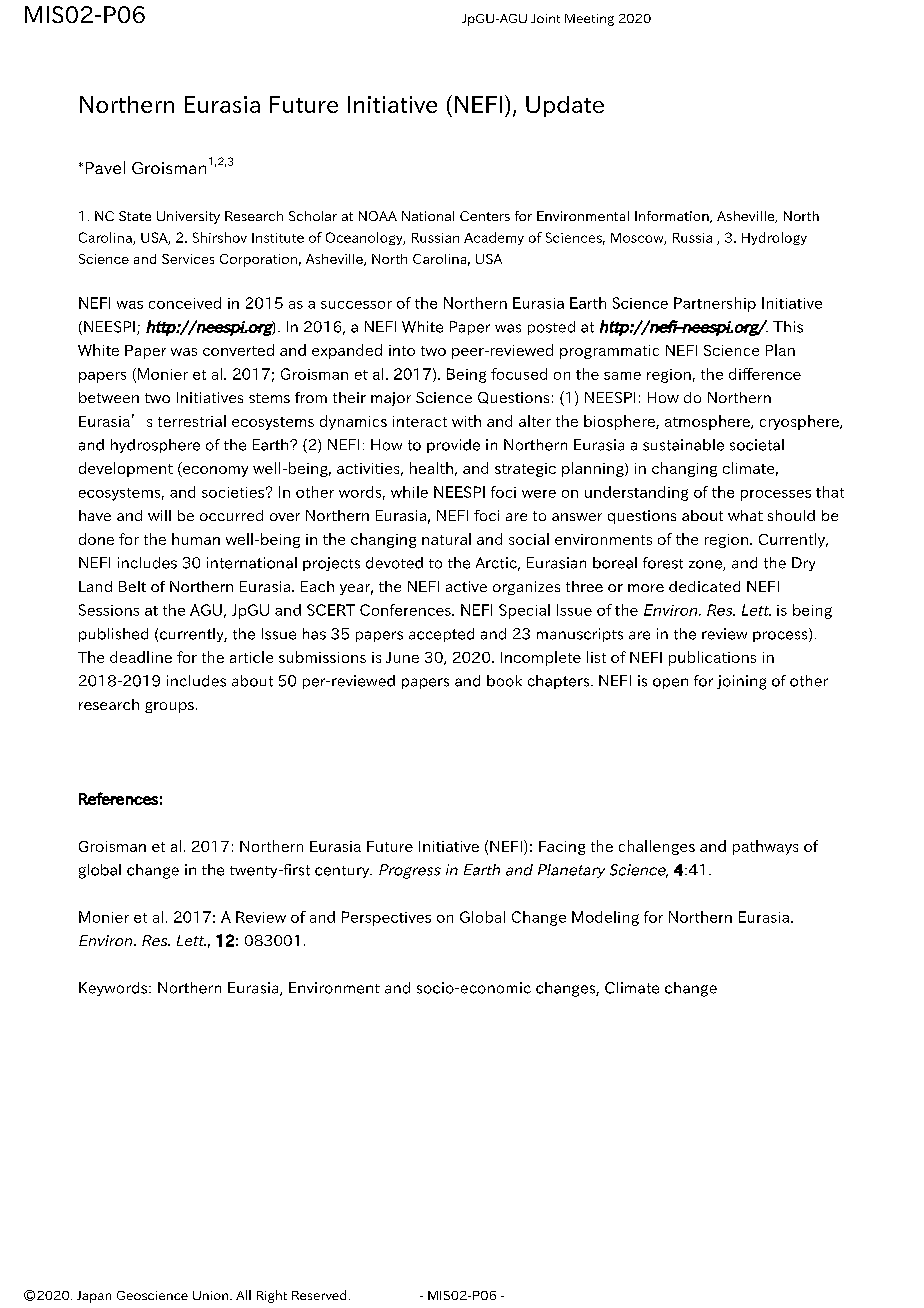  I want to click on difference, so click(765, 374).
